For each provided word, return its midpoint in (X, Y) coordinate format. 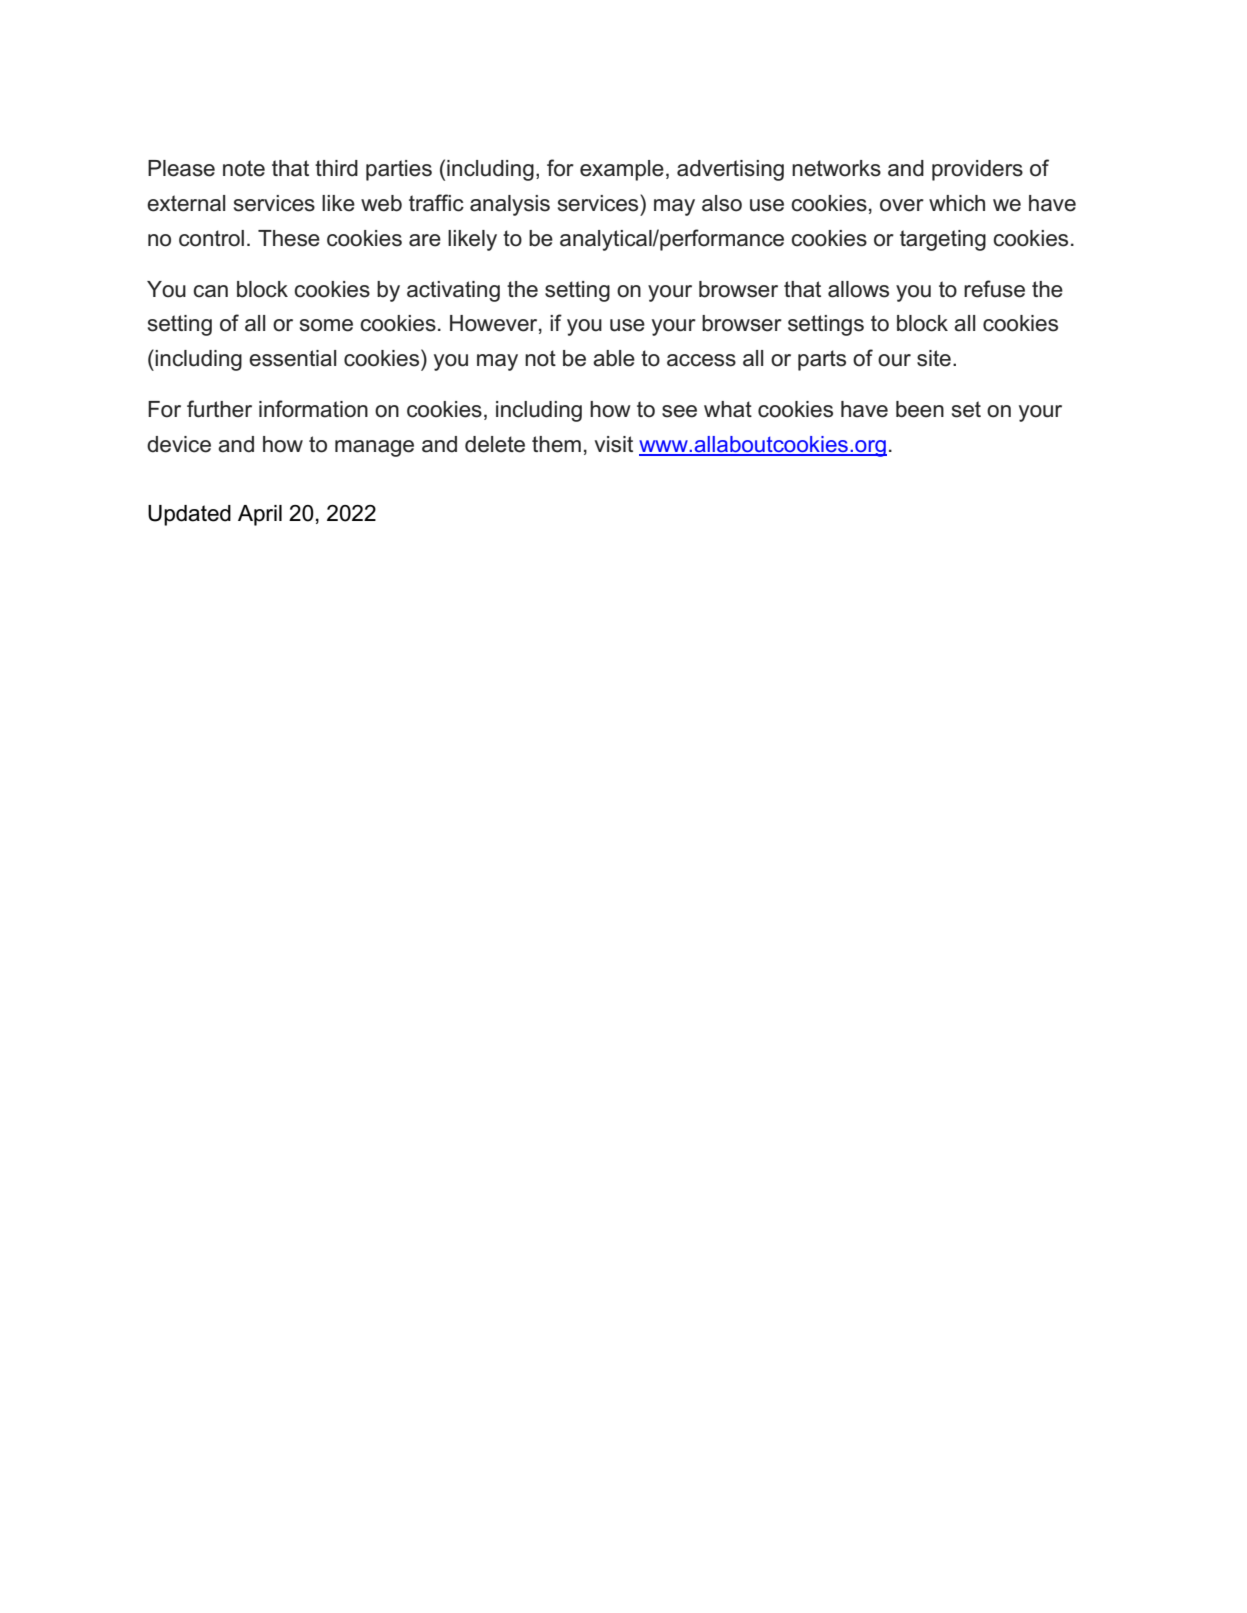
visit (613, 444)
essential (292, 358)
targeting (943, 240)
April (260, 515)
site (934, 358)
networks (836, 168)
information (313, 409)
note (244, 168)
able (614, 358)
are (425, 240)
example (622, 170)
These (289, 238)
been (920, 409)
